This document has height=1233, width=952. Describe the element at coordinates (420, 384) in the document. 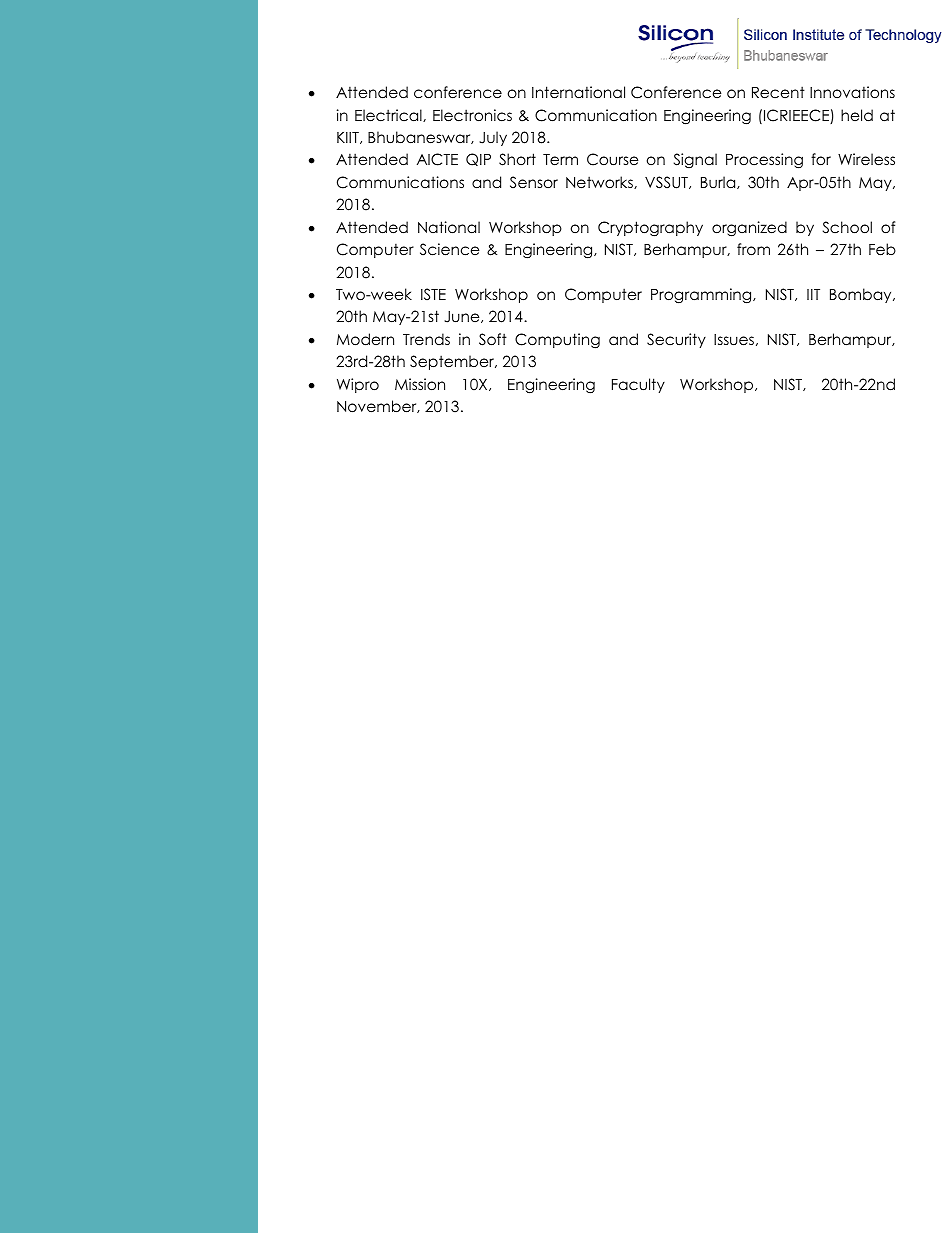

I see `Mission` at that location.
